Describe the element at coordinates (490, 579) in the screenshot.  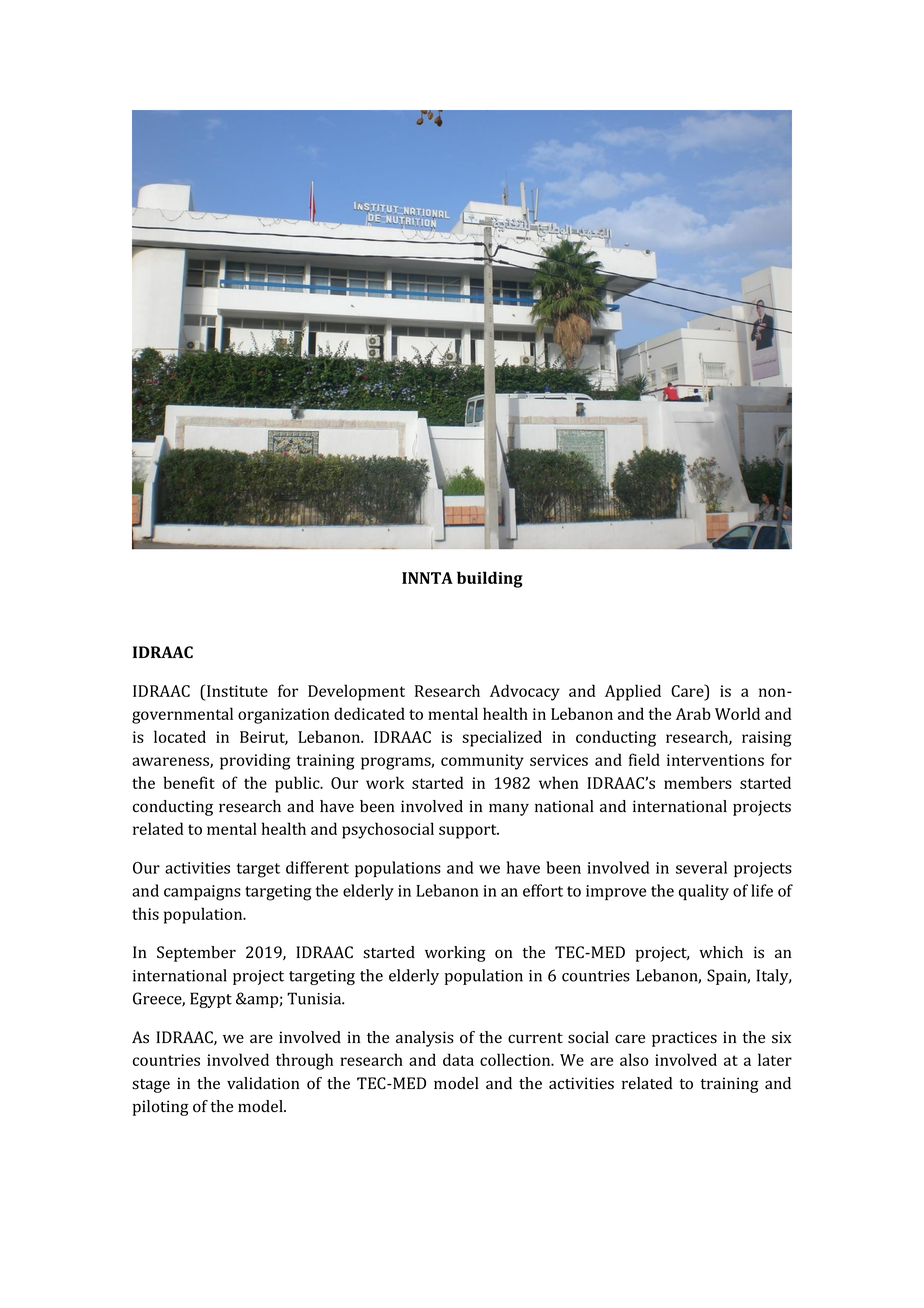
I see `building` at that location.
